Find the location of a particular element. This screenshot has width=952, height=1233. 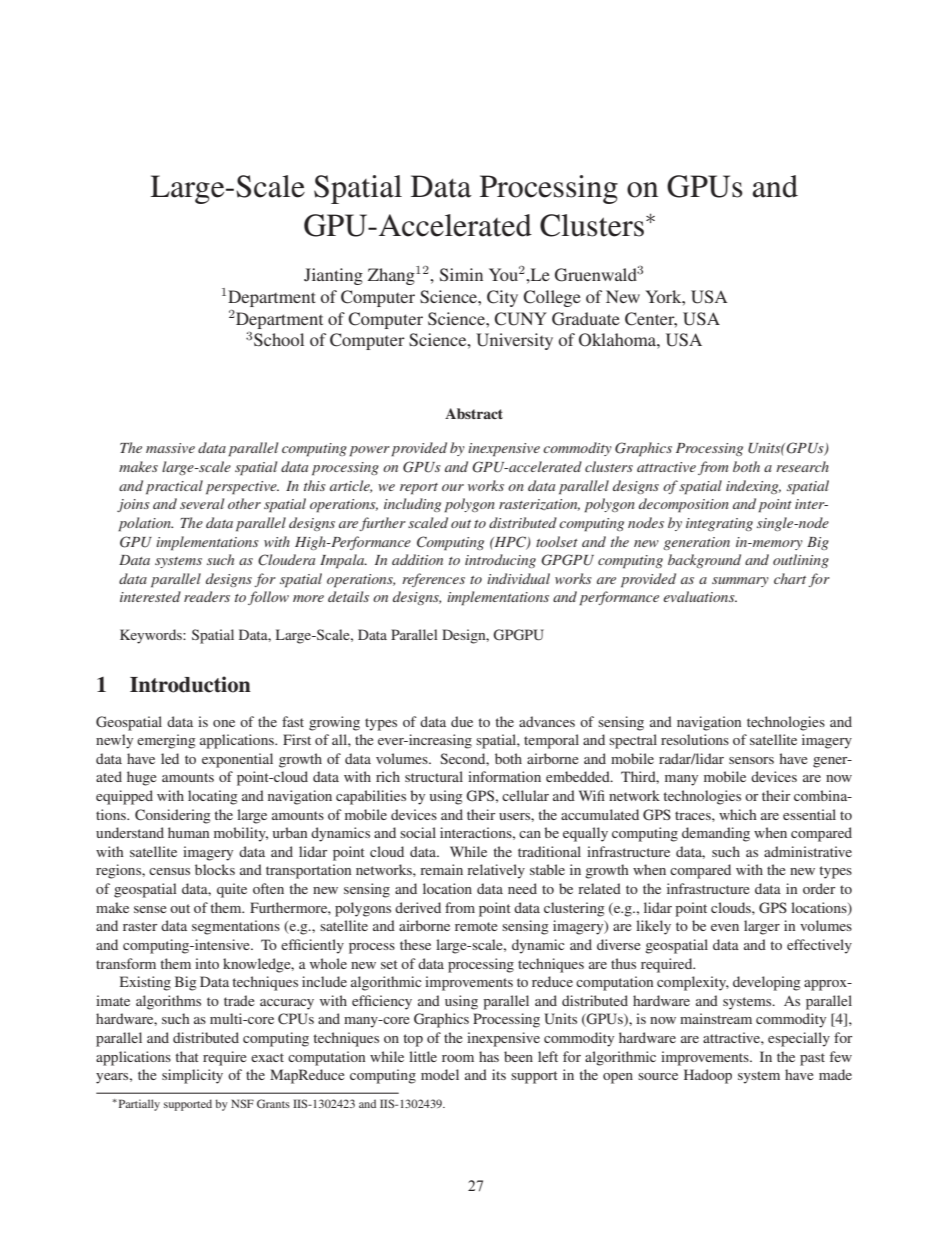

locating is located at coordinates (213, 797).
